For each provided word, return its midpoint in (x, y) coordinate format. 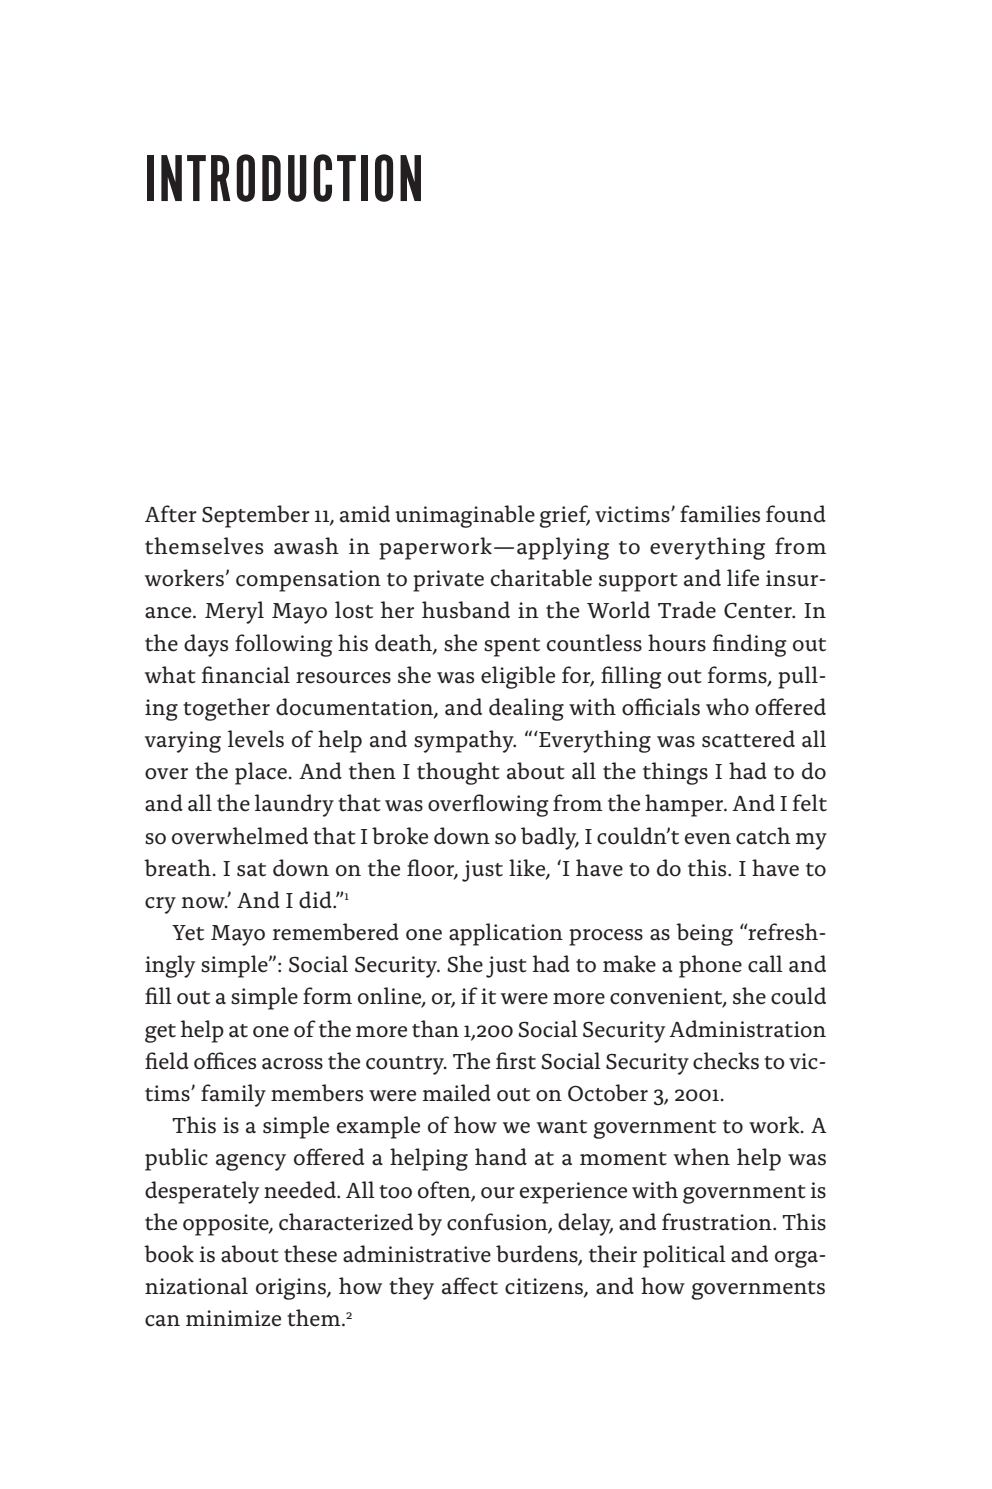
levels (256, 739)
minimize (233, 1318)
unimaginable (465, 516)
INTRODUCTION (284, 178)
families (720, 514)
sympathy (465, 741)
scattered (748, 739)
